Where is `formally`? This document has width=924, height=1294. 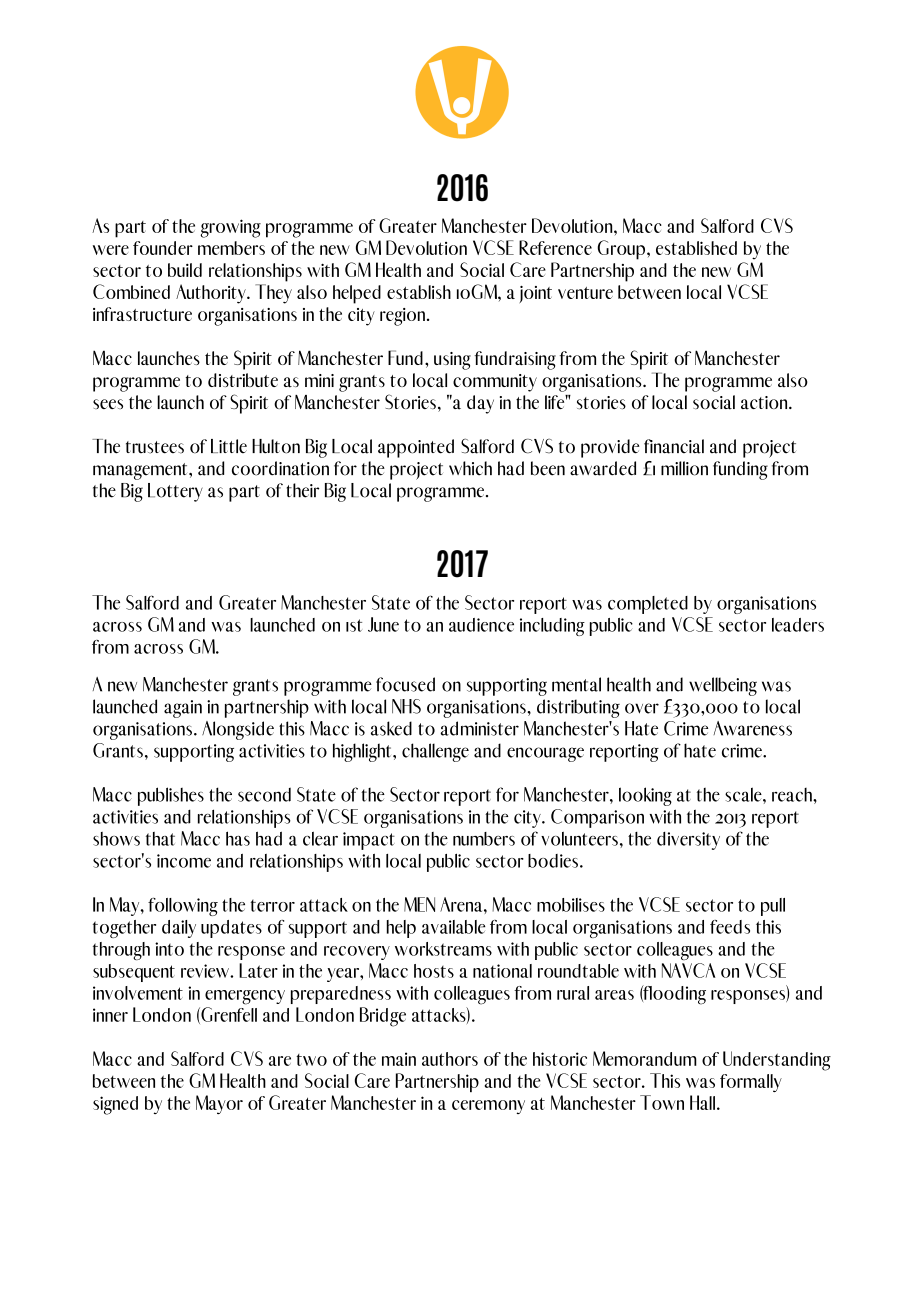 formally is located at coordinates (751, 1083).
